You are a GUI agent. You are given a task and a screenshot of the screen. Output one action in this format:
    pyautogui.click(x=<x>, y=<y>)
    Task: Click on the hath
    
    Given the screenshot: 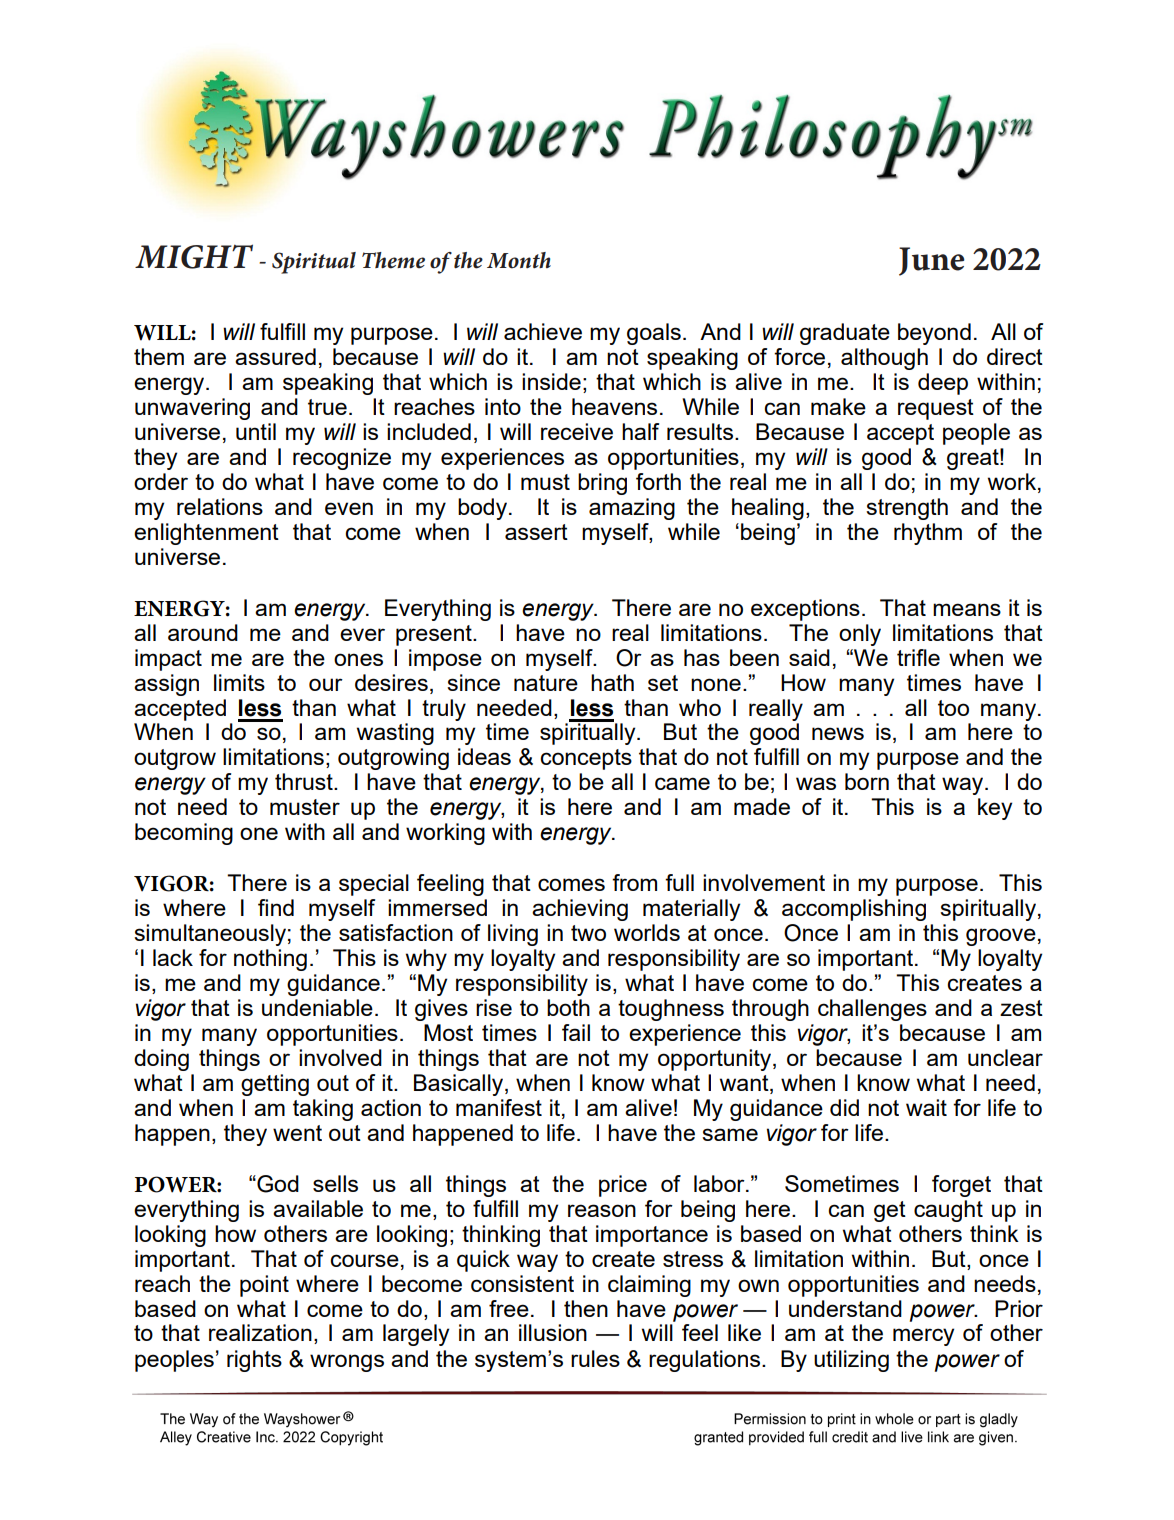 What is the action you would take?
    pyautogui.click(x=612, y=682)
